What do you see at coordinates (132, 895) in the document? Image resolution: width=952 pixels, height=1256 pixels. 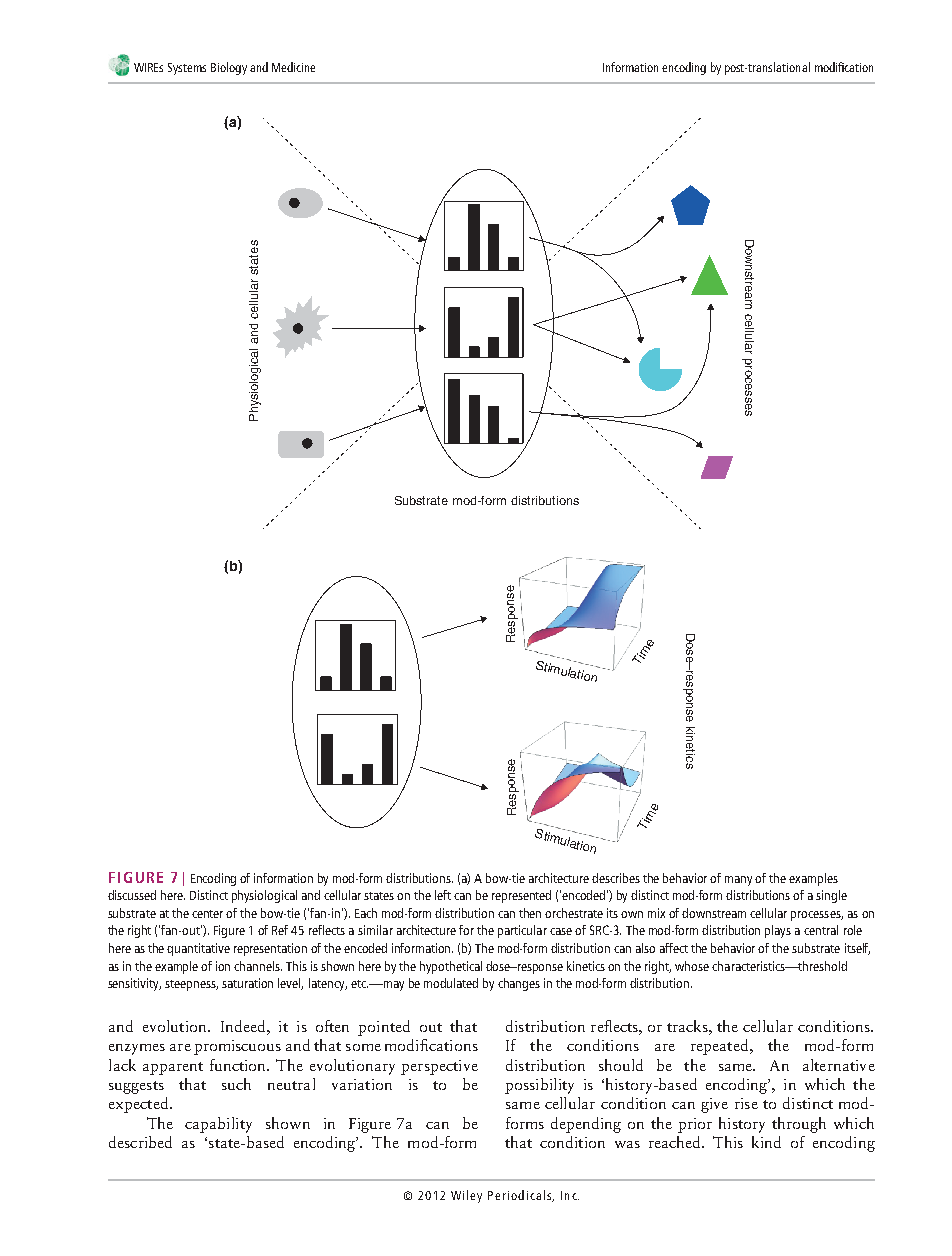 I see `discussed` at bounding box center [132, 895].
